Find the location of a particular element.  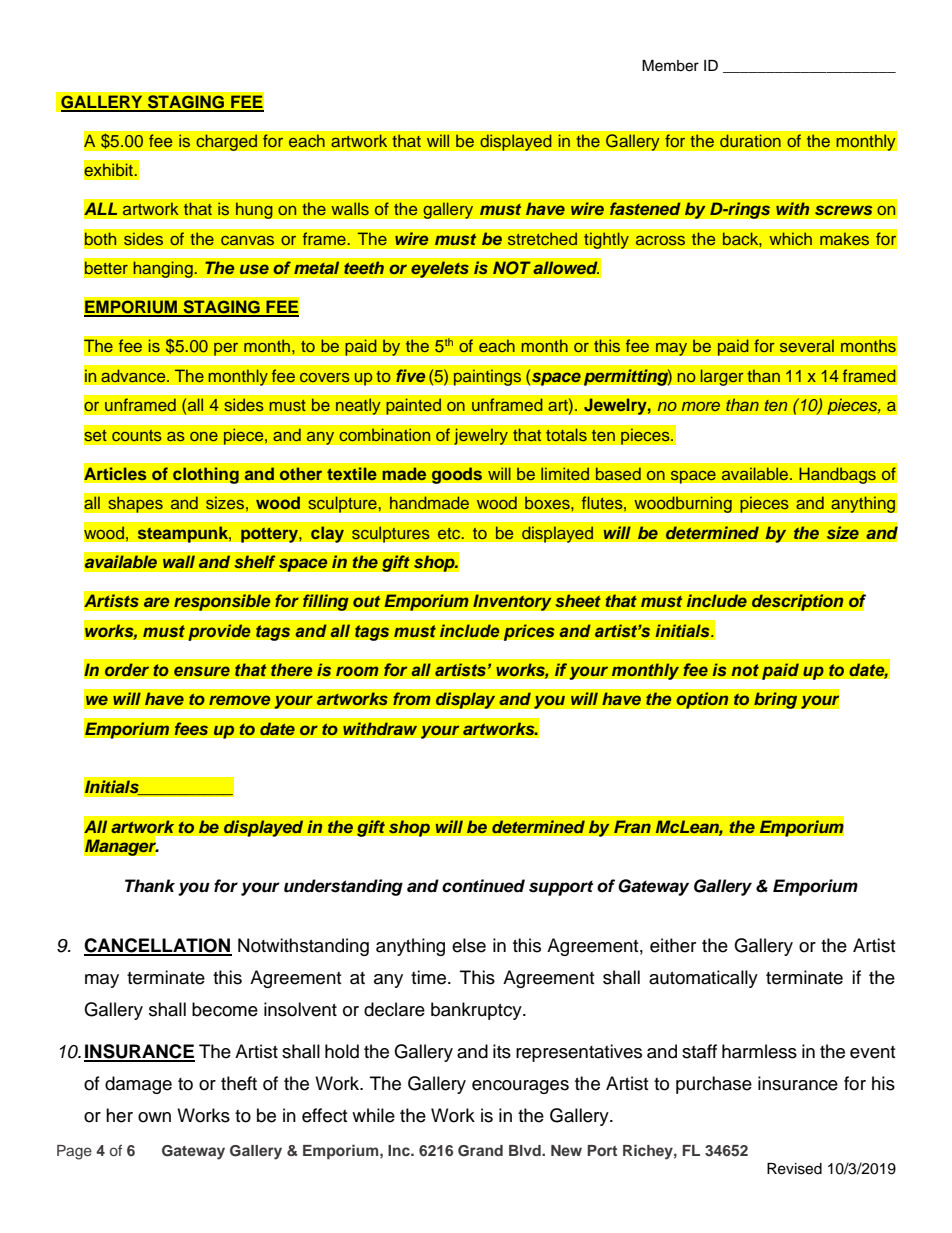

provide is located at coordinates (219, 632).
